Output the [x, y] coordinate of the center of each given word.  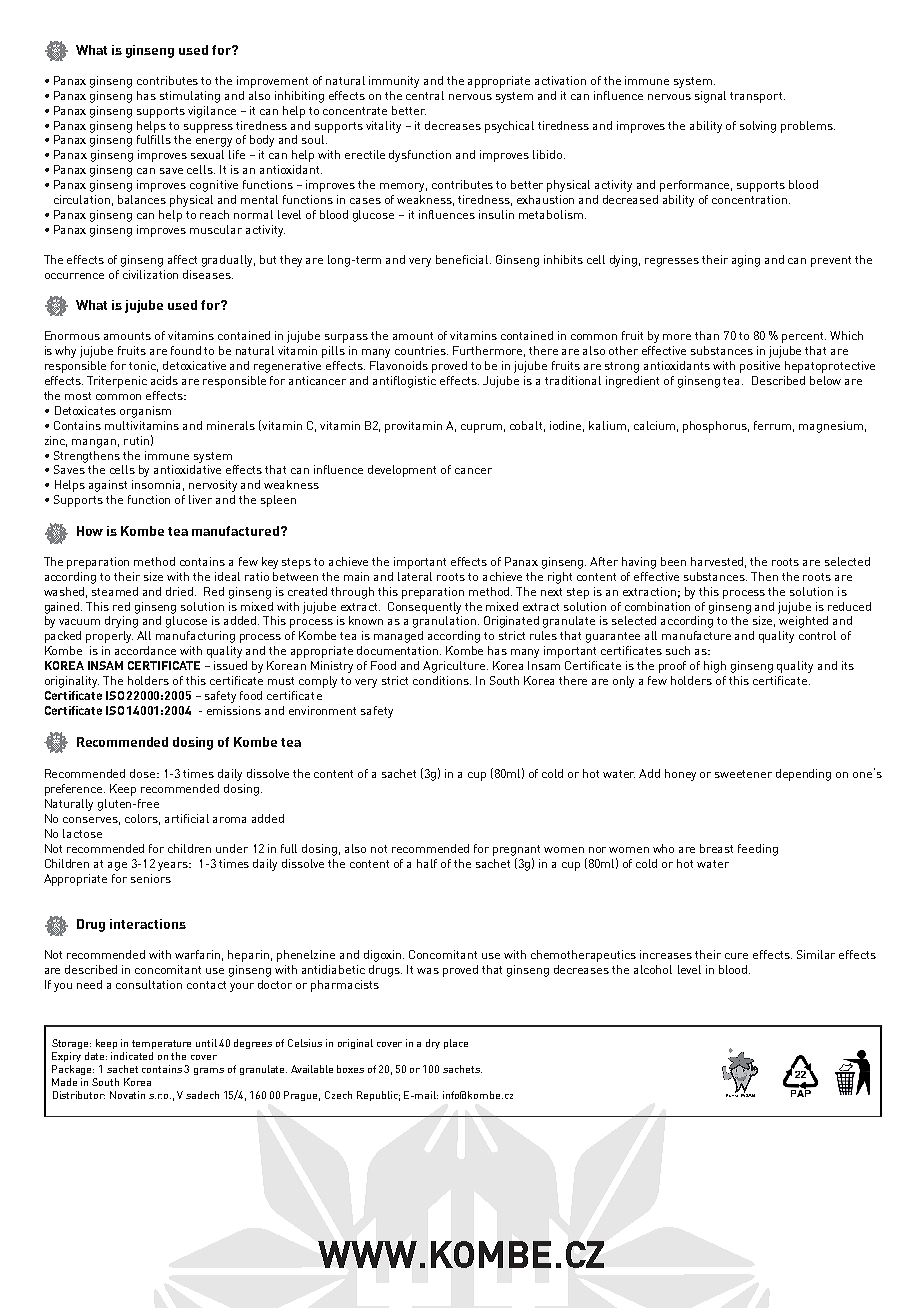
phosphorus [716, 427]
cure [736, 956]
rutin [136, 440]
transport [757, 97]
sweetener [743, 774]
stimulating [190, 97]
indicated [132, 1056]
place [456, 1044]
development [402, 471]
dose [144, 773]
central [425, 95]
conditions [442, 680]
